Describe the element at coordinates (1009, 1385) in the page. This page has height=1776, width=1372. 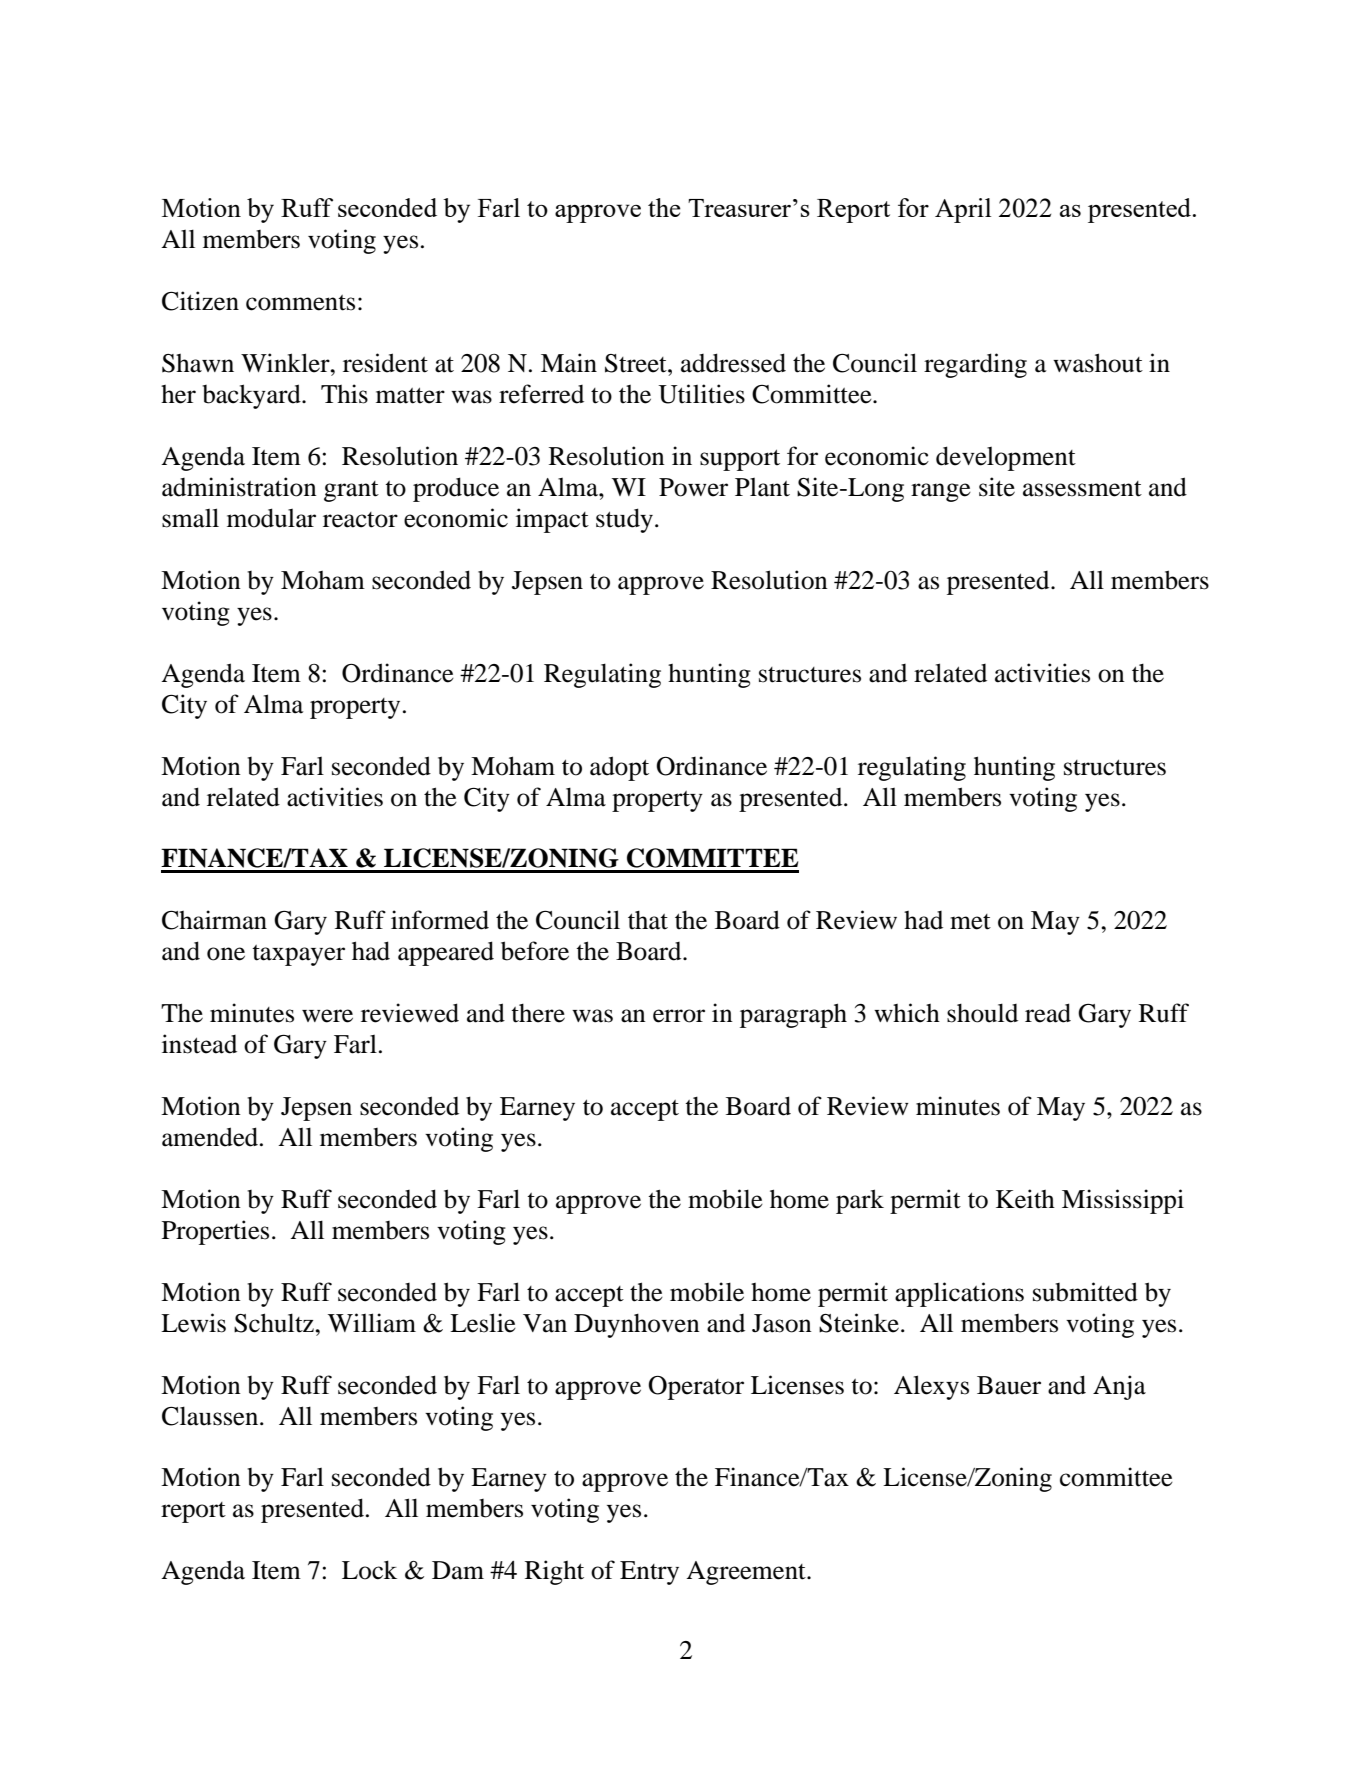
I see `Bauer` at that location.
